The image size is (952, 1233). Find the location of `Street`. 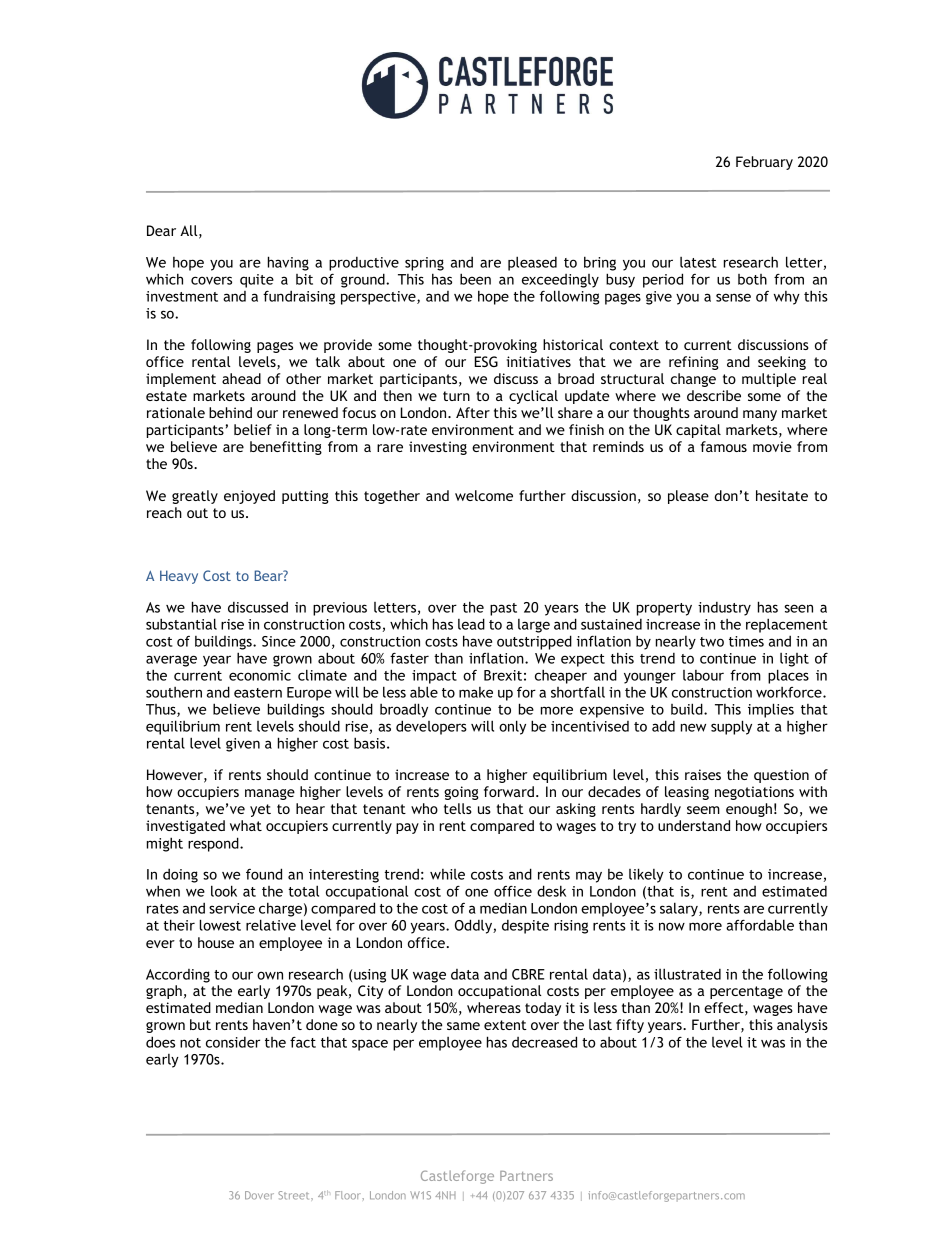

Street is located at coordinates (295, 1195).
